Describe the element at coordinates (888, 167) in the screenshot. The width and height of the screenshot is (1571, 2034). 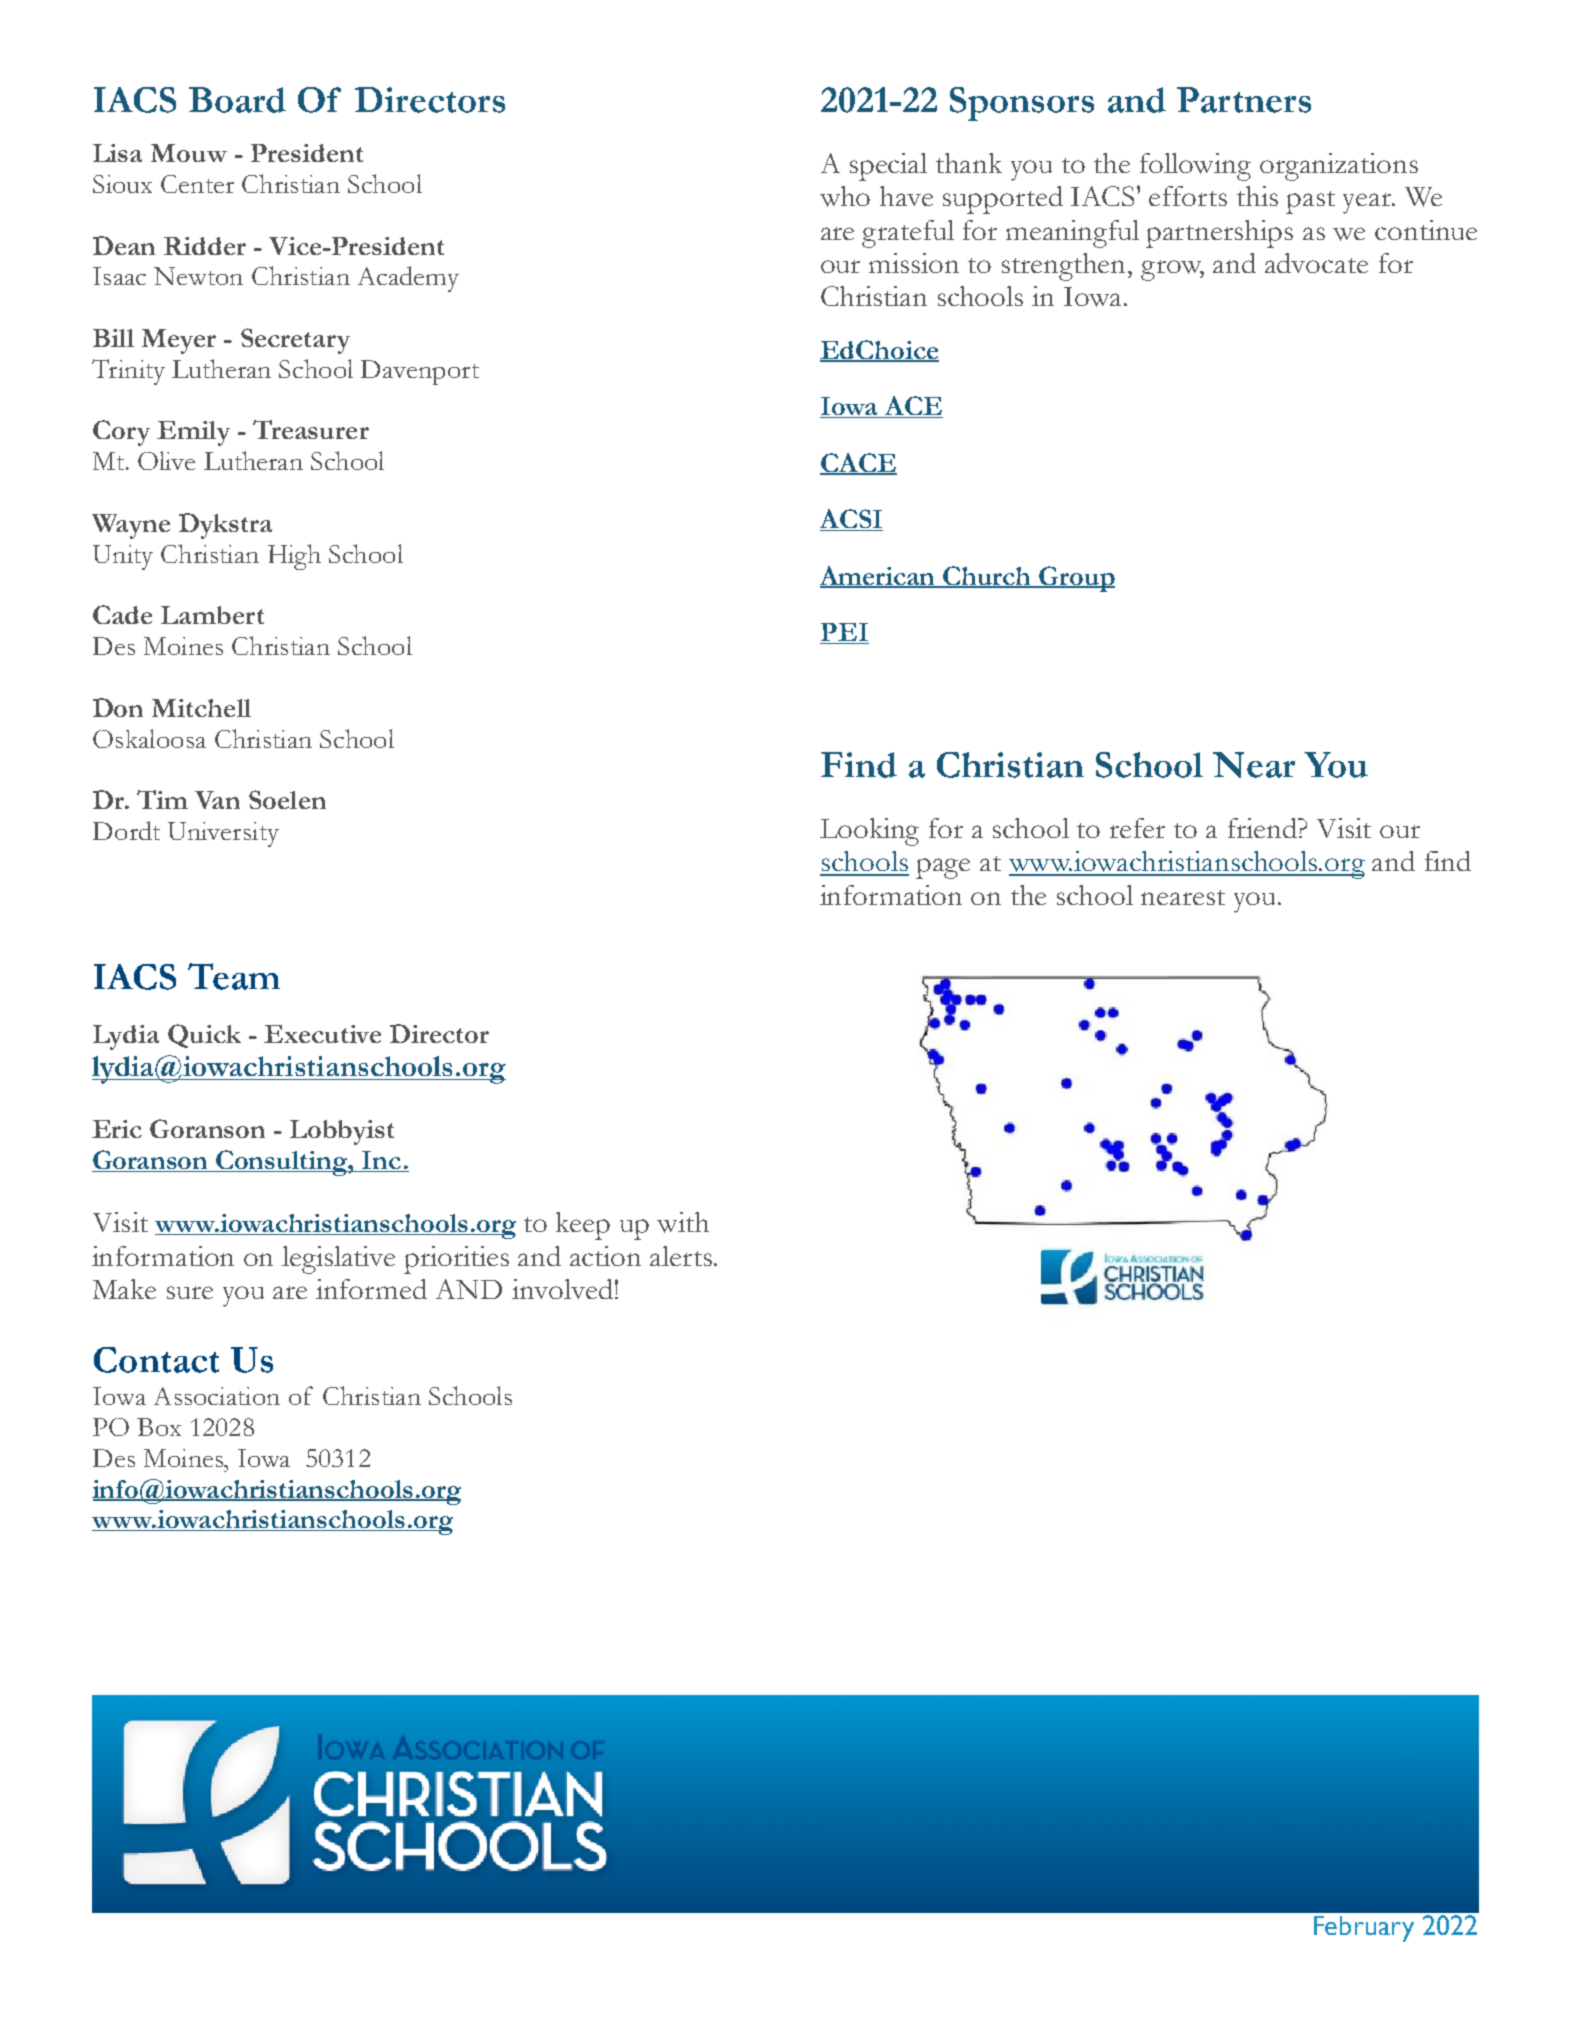
I see `special` at that location.
